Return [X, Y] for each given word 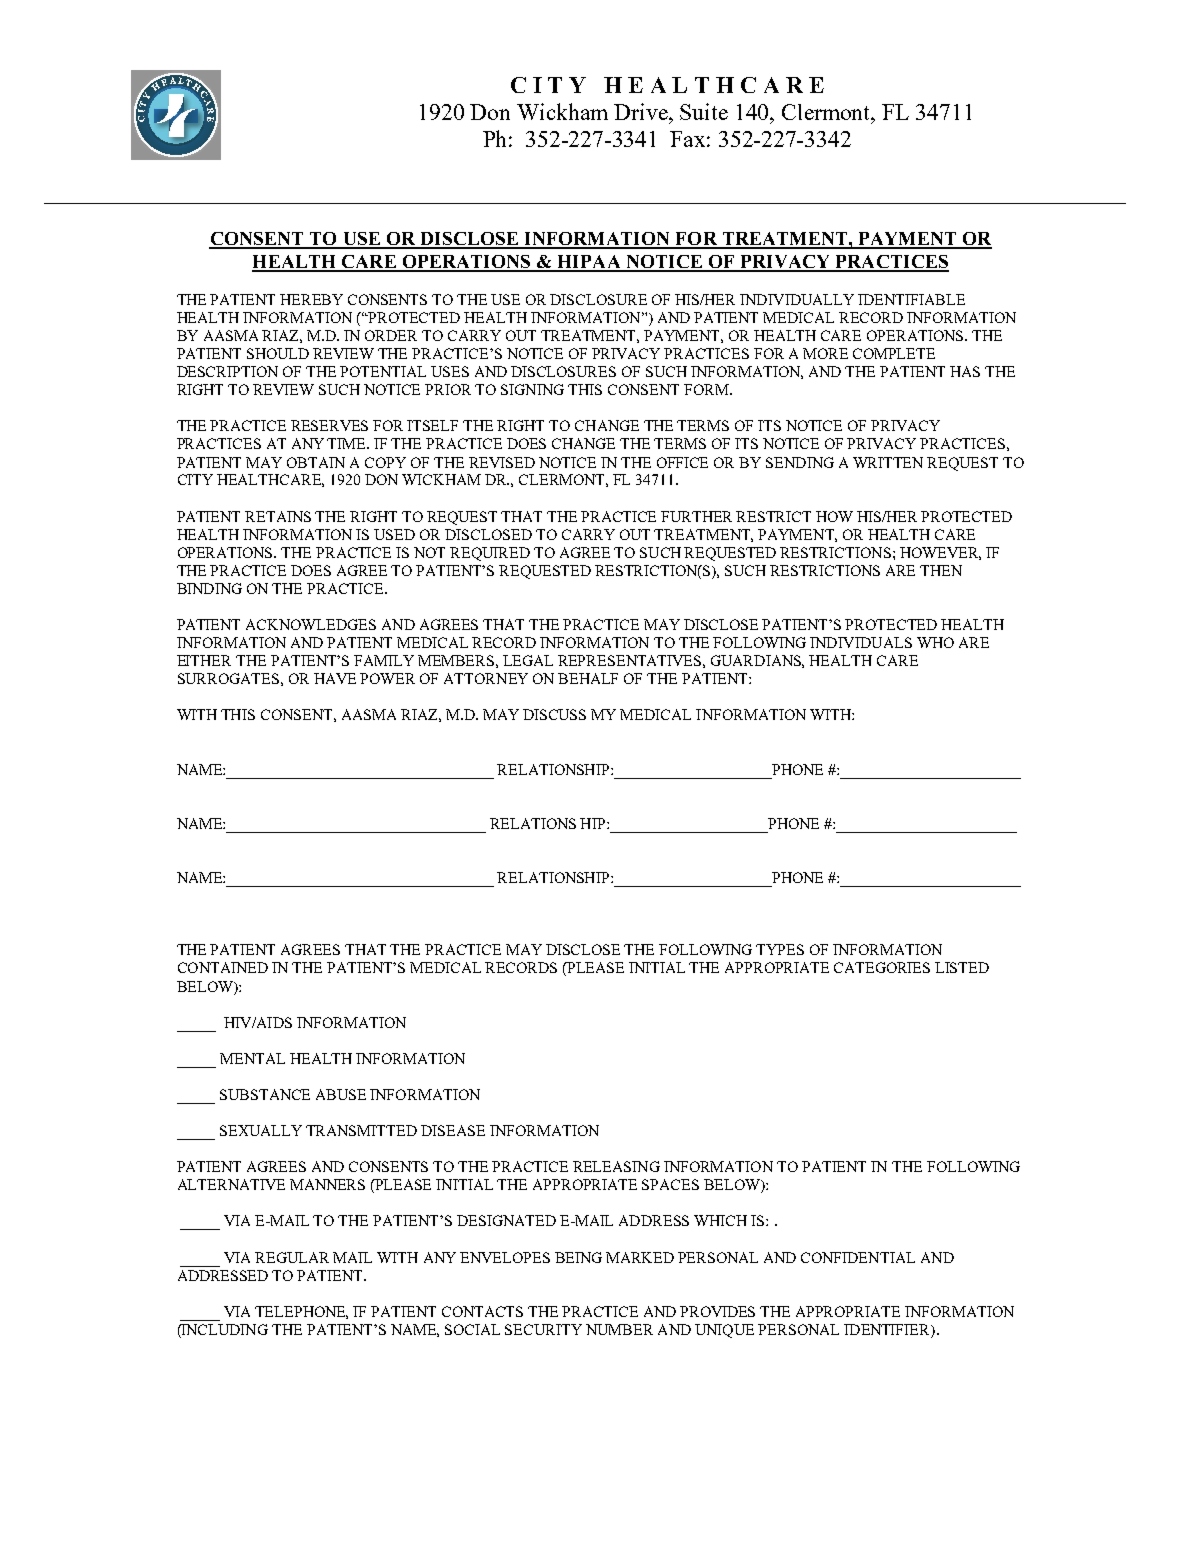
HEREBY [311, 299]
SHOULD [278, 353]
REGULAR [292, 1257]
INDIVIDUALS [861, 642]
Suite [704, 111]
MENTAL [252, 1058]
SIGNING [532, 389]
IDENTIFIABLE [911, 299]
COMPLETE [894, 353]
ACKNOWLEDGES [311, 624]
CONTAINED [223, 967]
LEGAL [528, 660]
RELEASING [616, 1166]
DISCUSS [554, 714]
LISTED [962, 967]
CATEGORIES [882, 967]
